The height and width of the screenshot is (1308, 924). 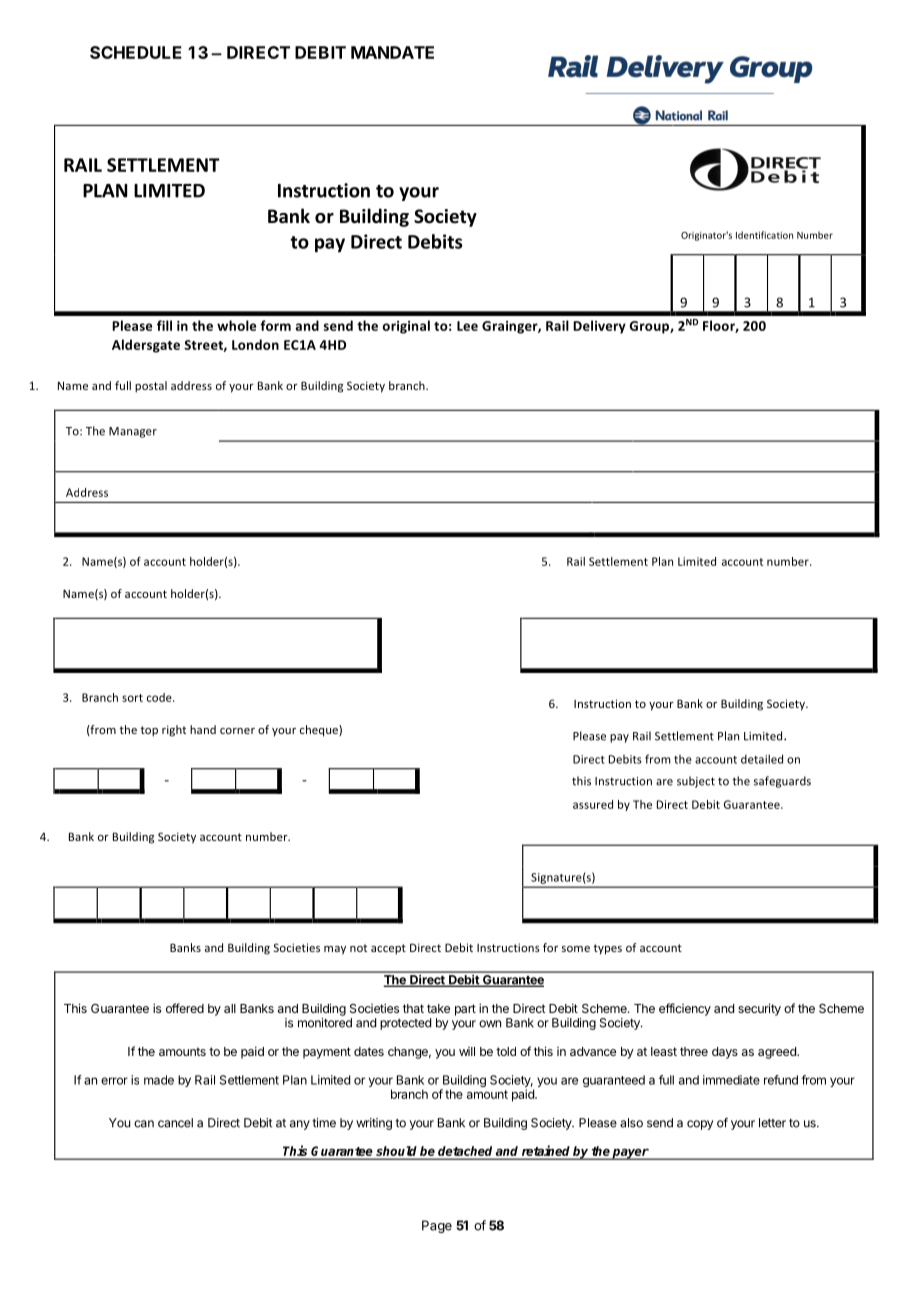 I want to click on cancel, so click(x=175, y=1123).
